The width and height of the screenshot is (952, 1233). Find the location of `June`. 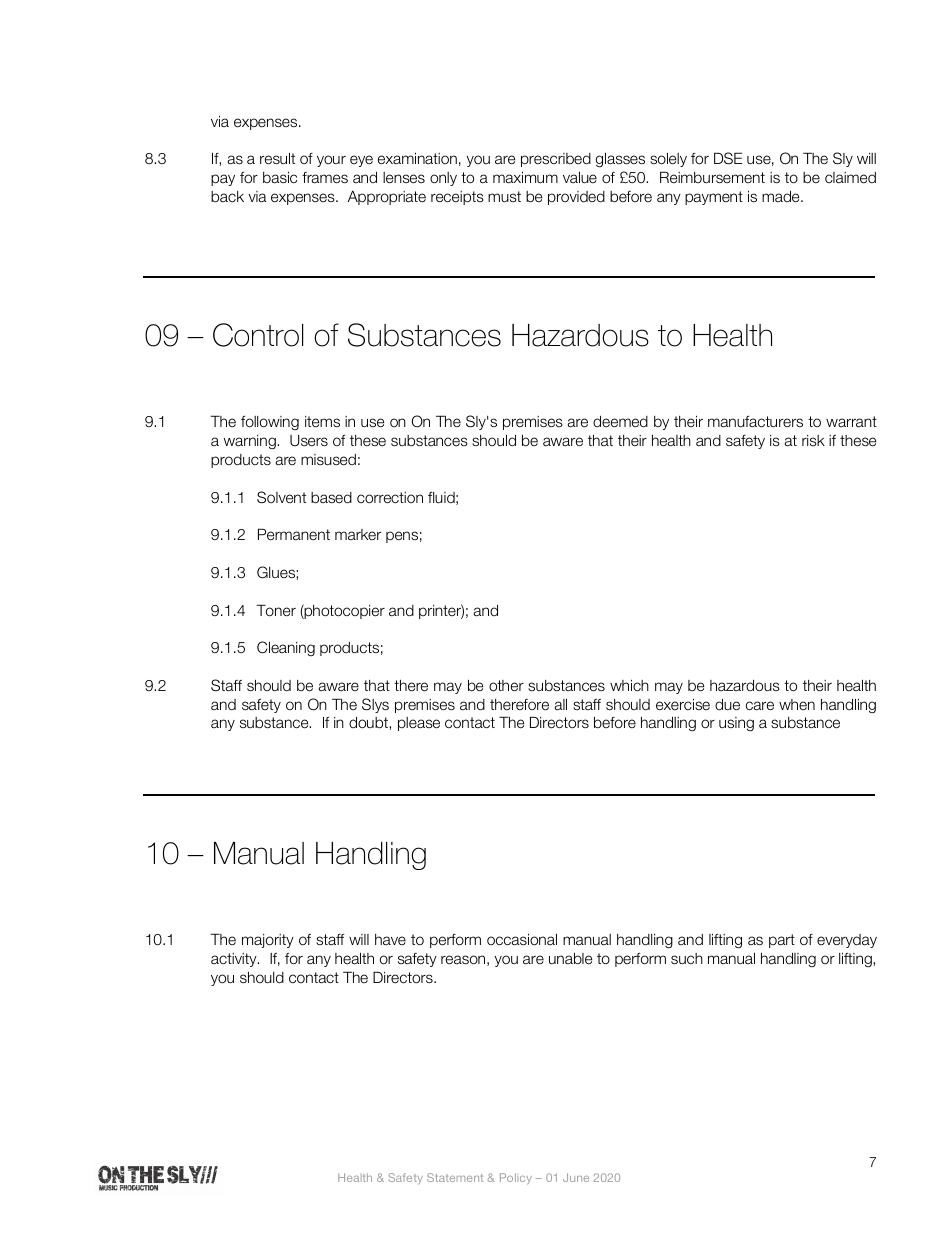

June is located at coordinates (576, 1177).
